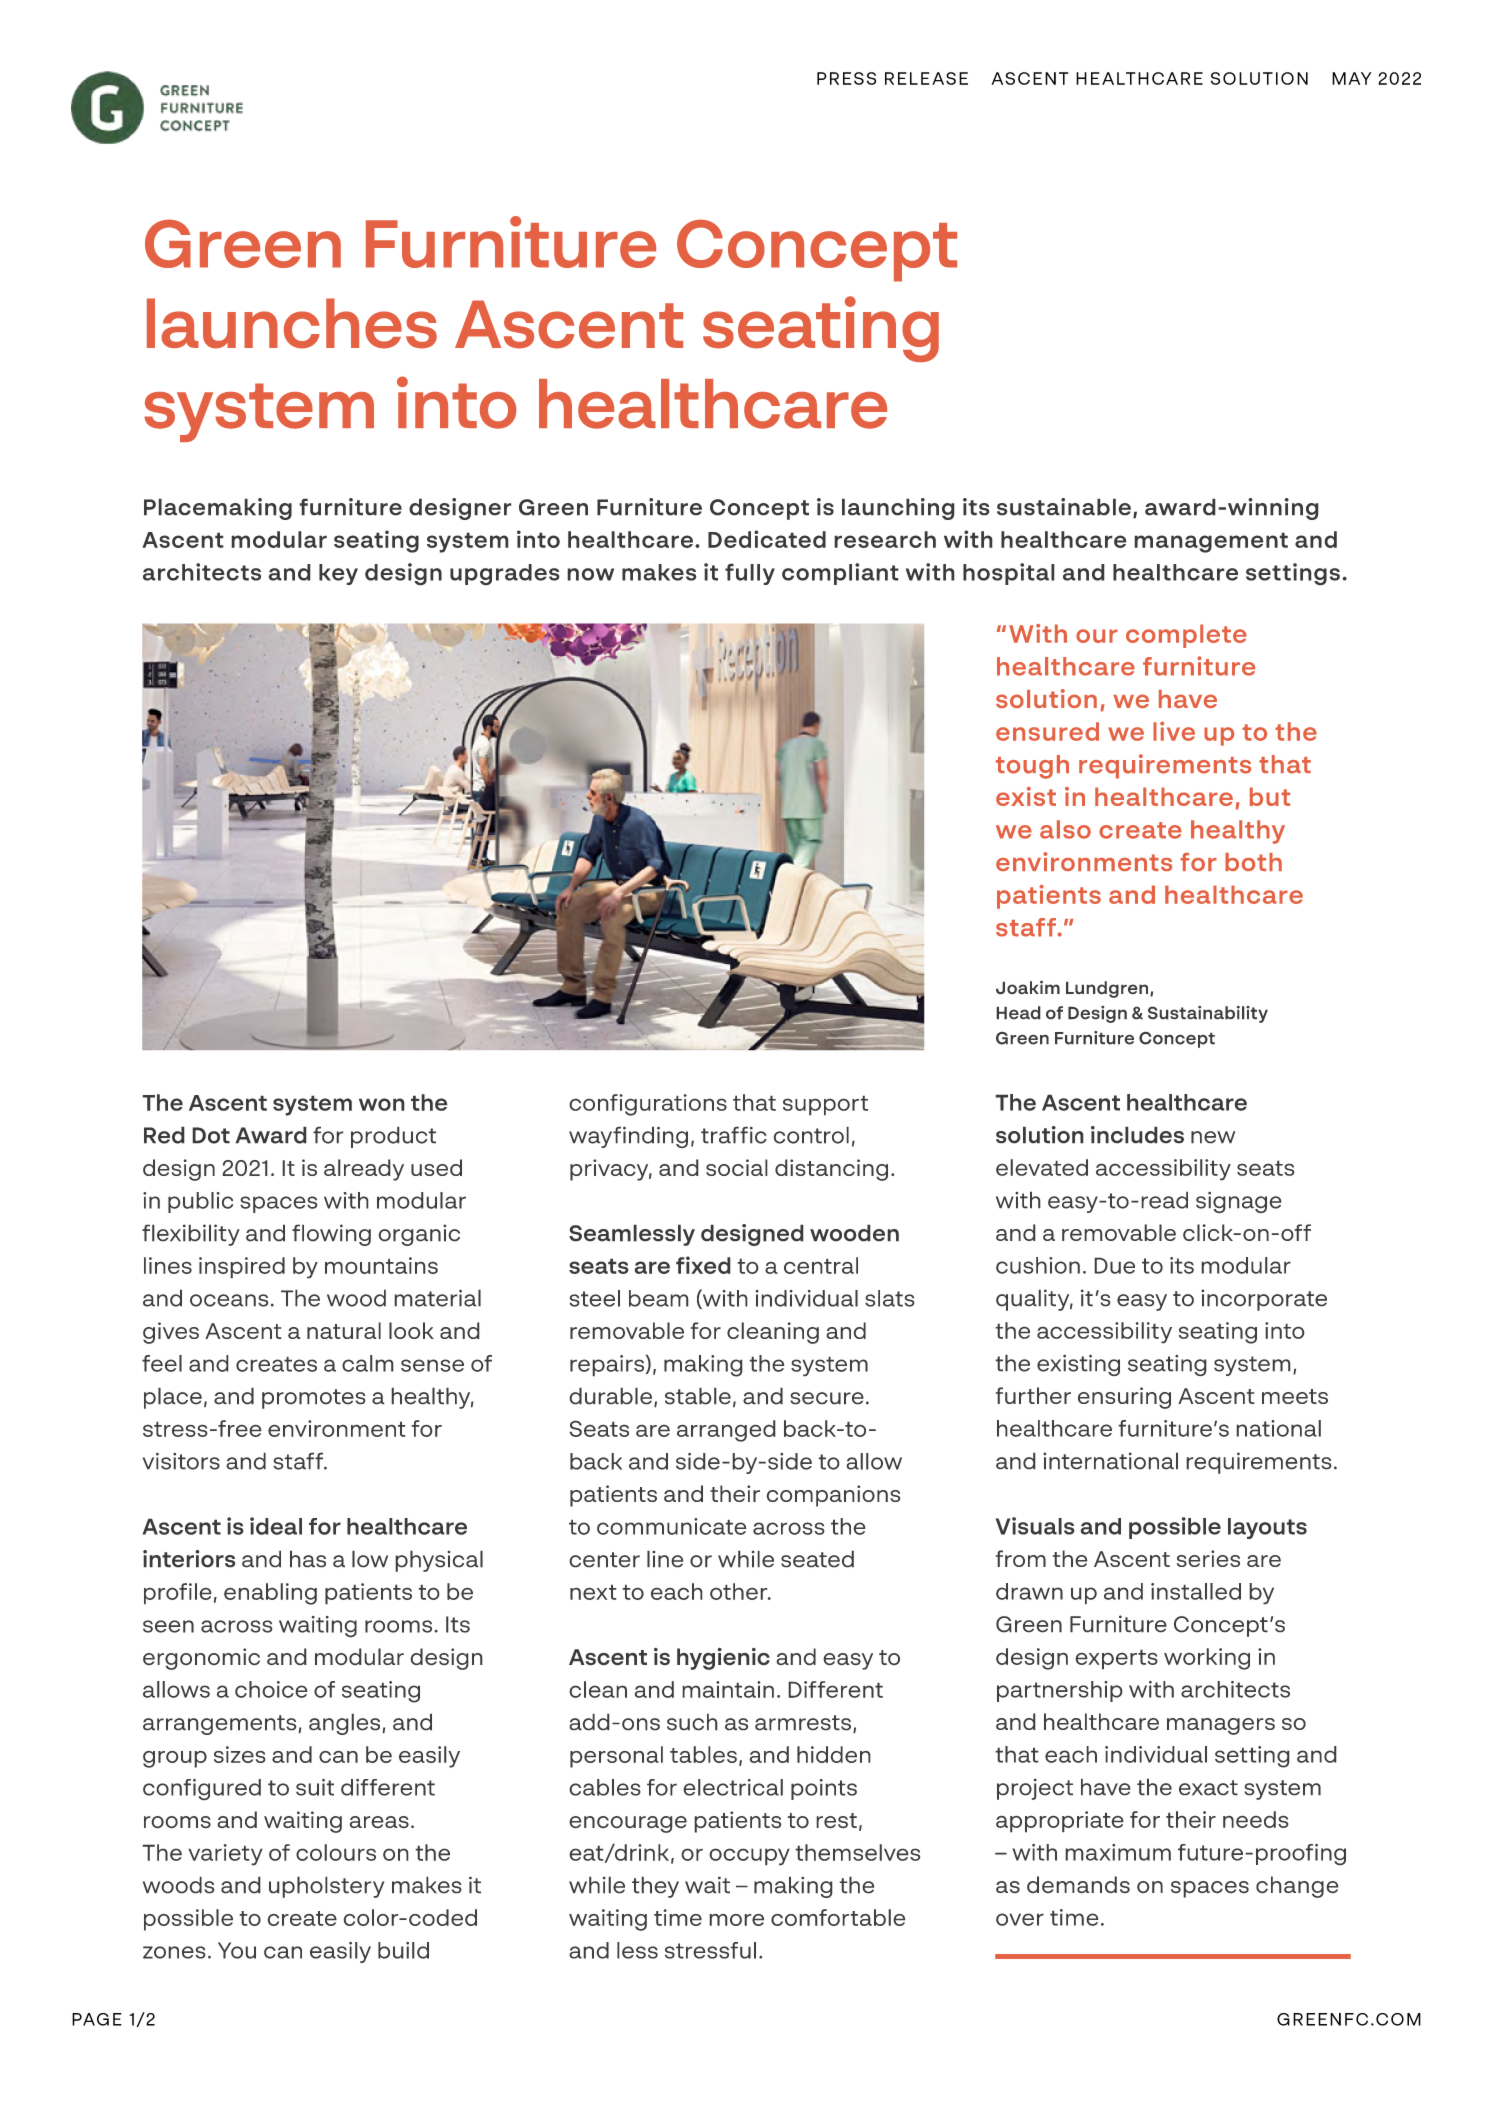 The width and height of the image is (1493, 2112). I want to click on Sustainability, so click(1208, 1014).
